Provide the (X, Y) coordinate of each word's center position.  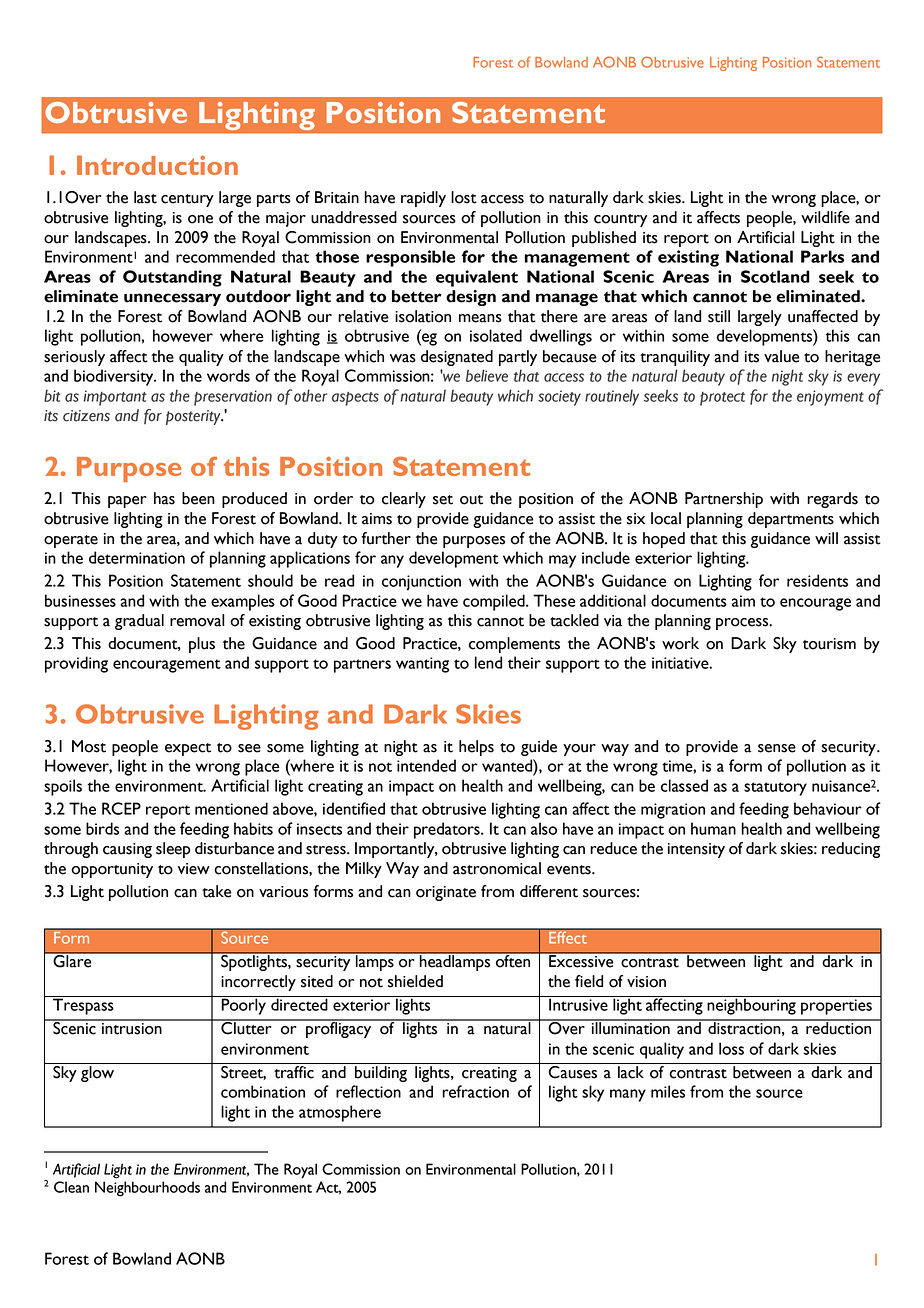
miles (668, 1091)
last (145, 197)
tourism (829, 644)
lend (488, 662)
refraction (475, 1091)
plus (202, 645)
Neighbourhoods (147, 1189)
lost (464, 197)
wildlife (825, 217)
